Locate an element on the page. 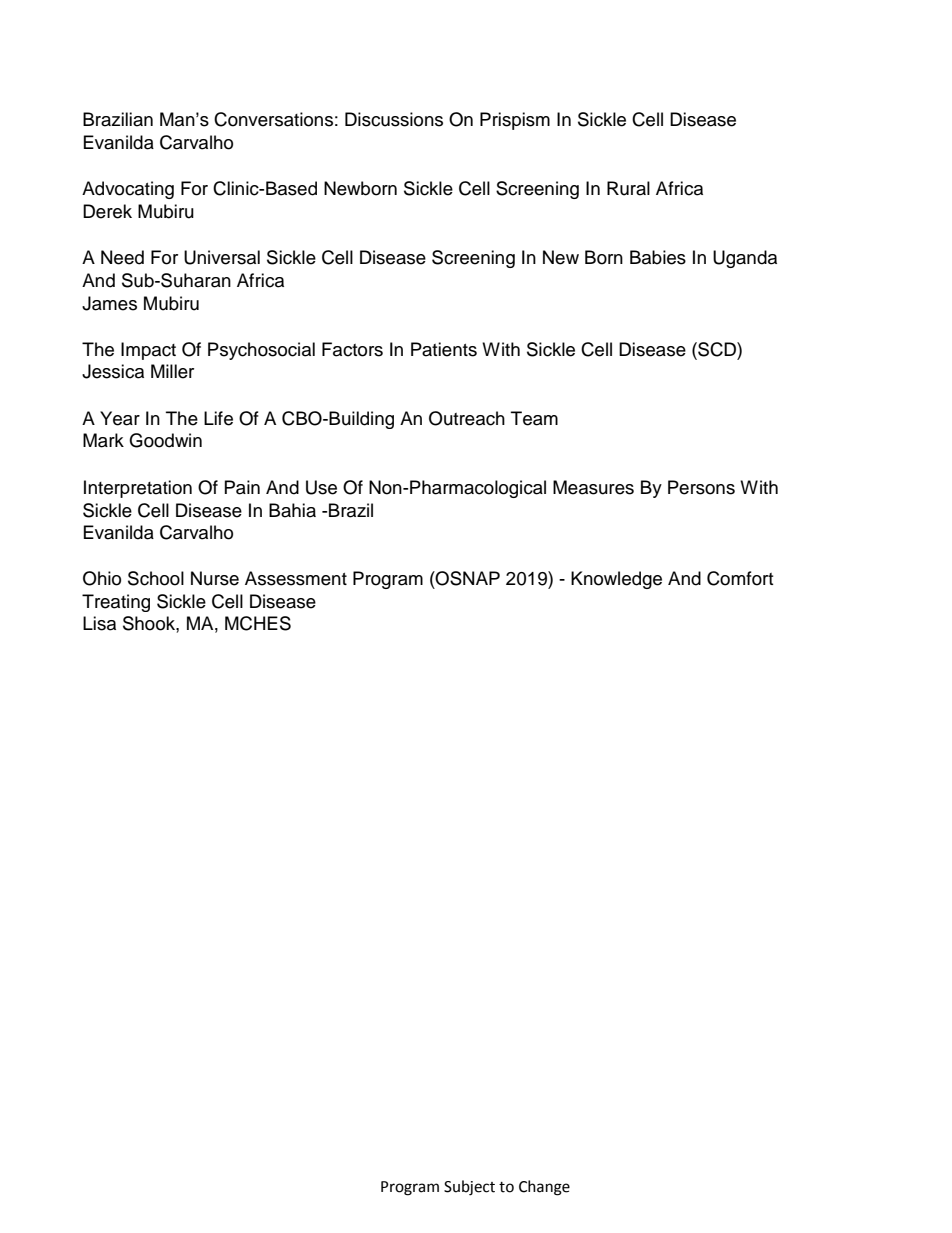 Image resolution: width=952 pixels, height=1233 pixels. Lisa is located at coordinates (99, 623).
